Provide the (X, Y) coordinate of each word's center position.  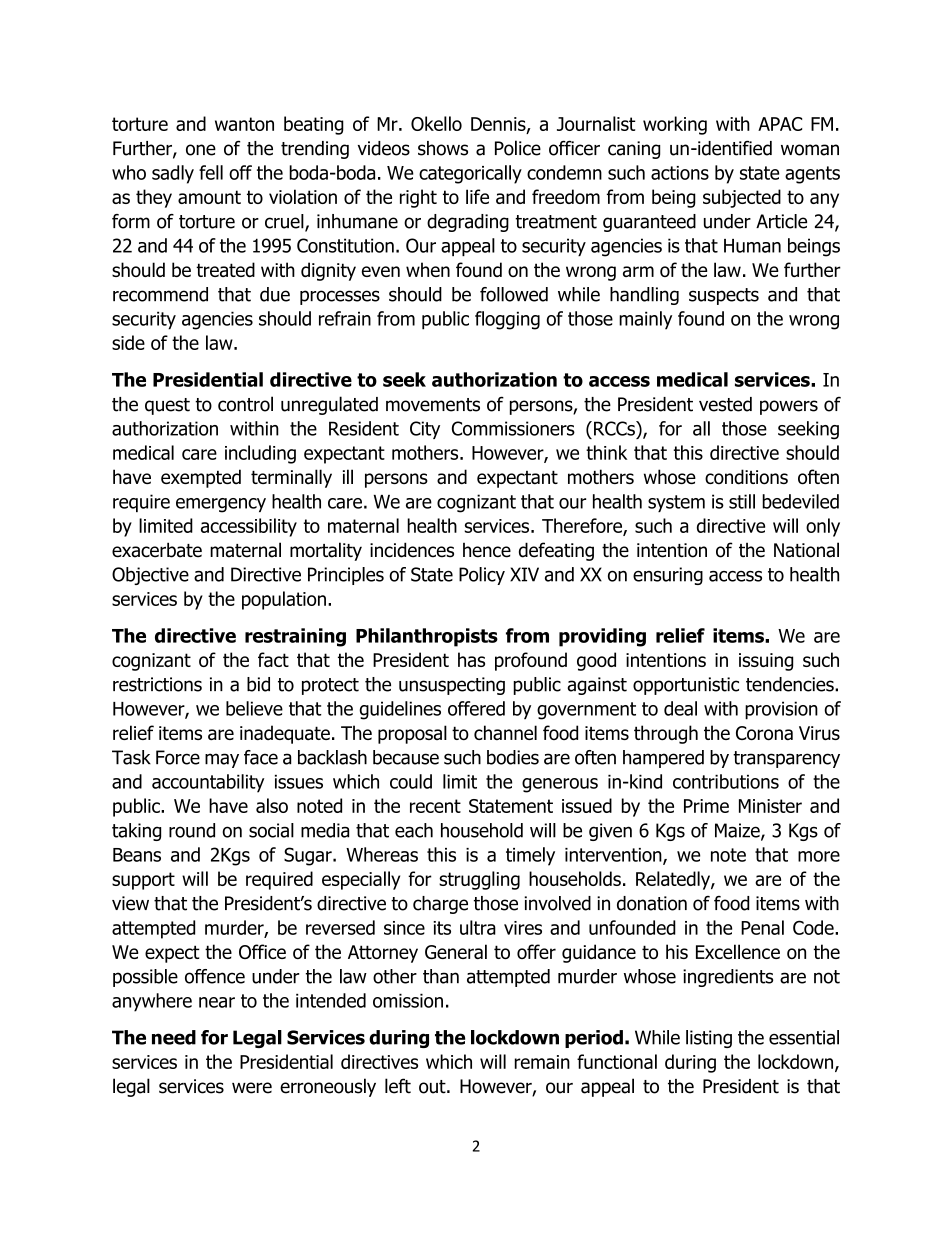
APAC (780, 124)
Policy (482, 576)
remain (542, 1062)
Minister (770, 806)
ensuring (668, 576)
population (284, 600)
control (245, 404)
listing (709, 1039)
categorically (470, 174)
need (174, 1037)
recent (435, 806)
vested (725, 404)
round (192, 830)
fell (211, 172)
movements (433, 405)
